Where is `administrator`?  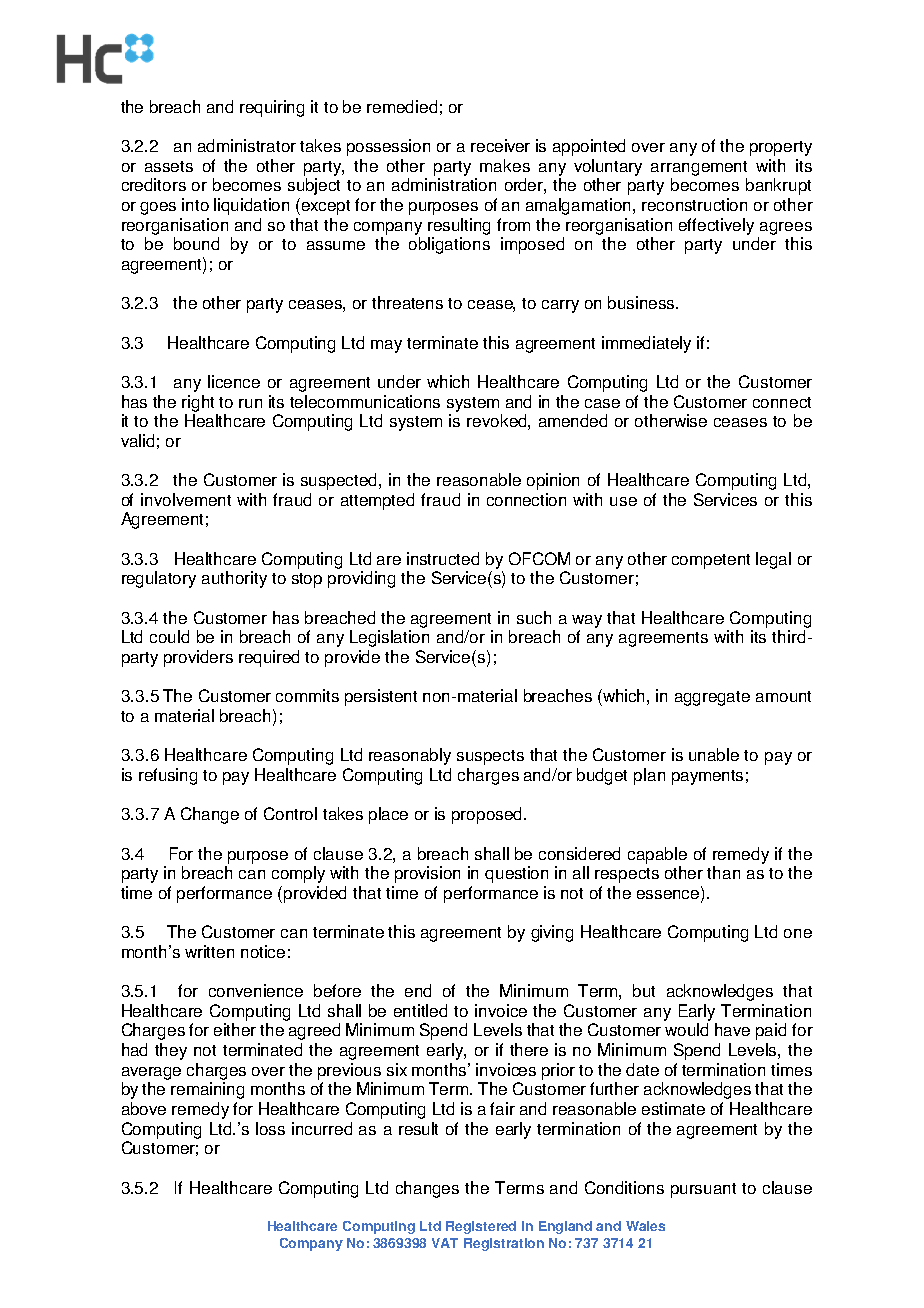
administrator is located at coordinates (247, 145).
